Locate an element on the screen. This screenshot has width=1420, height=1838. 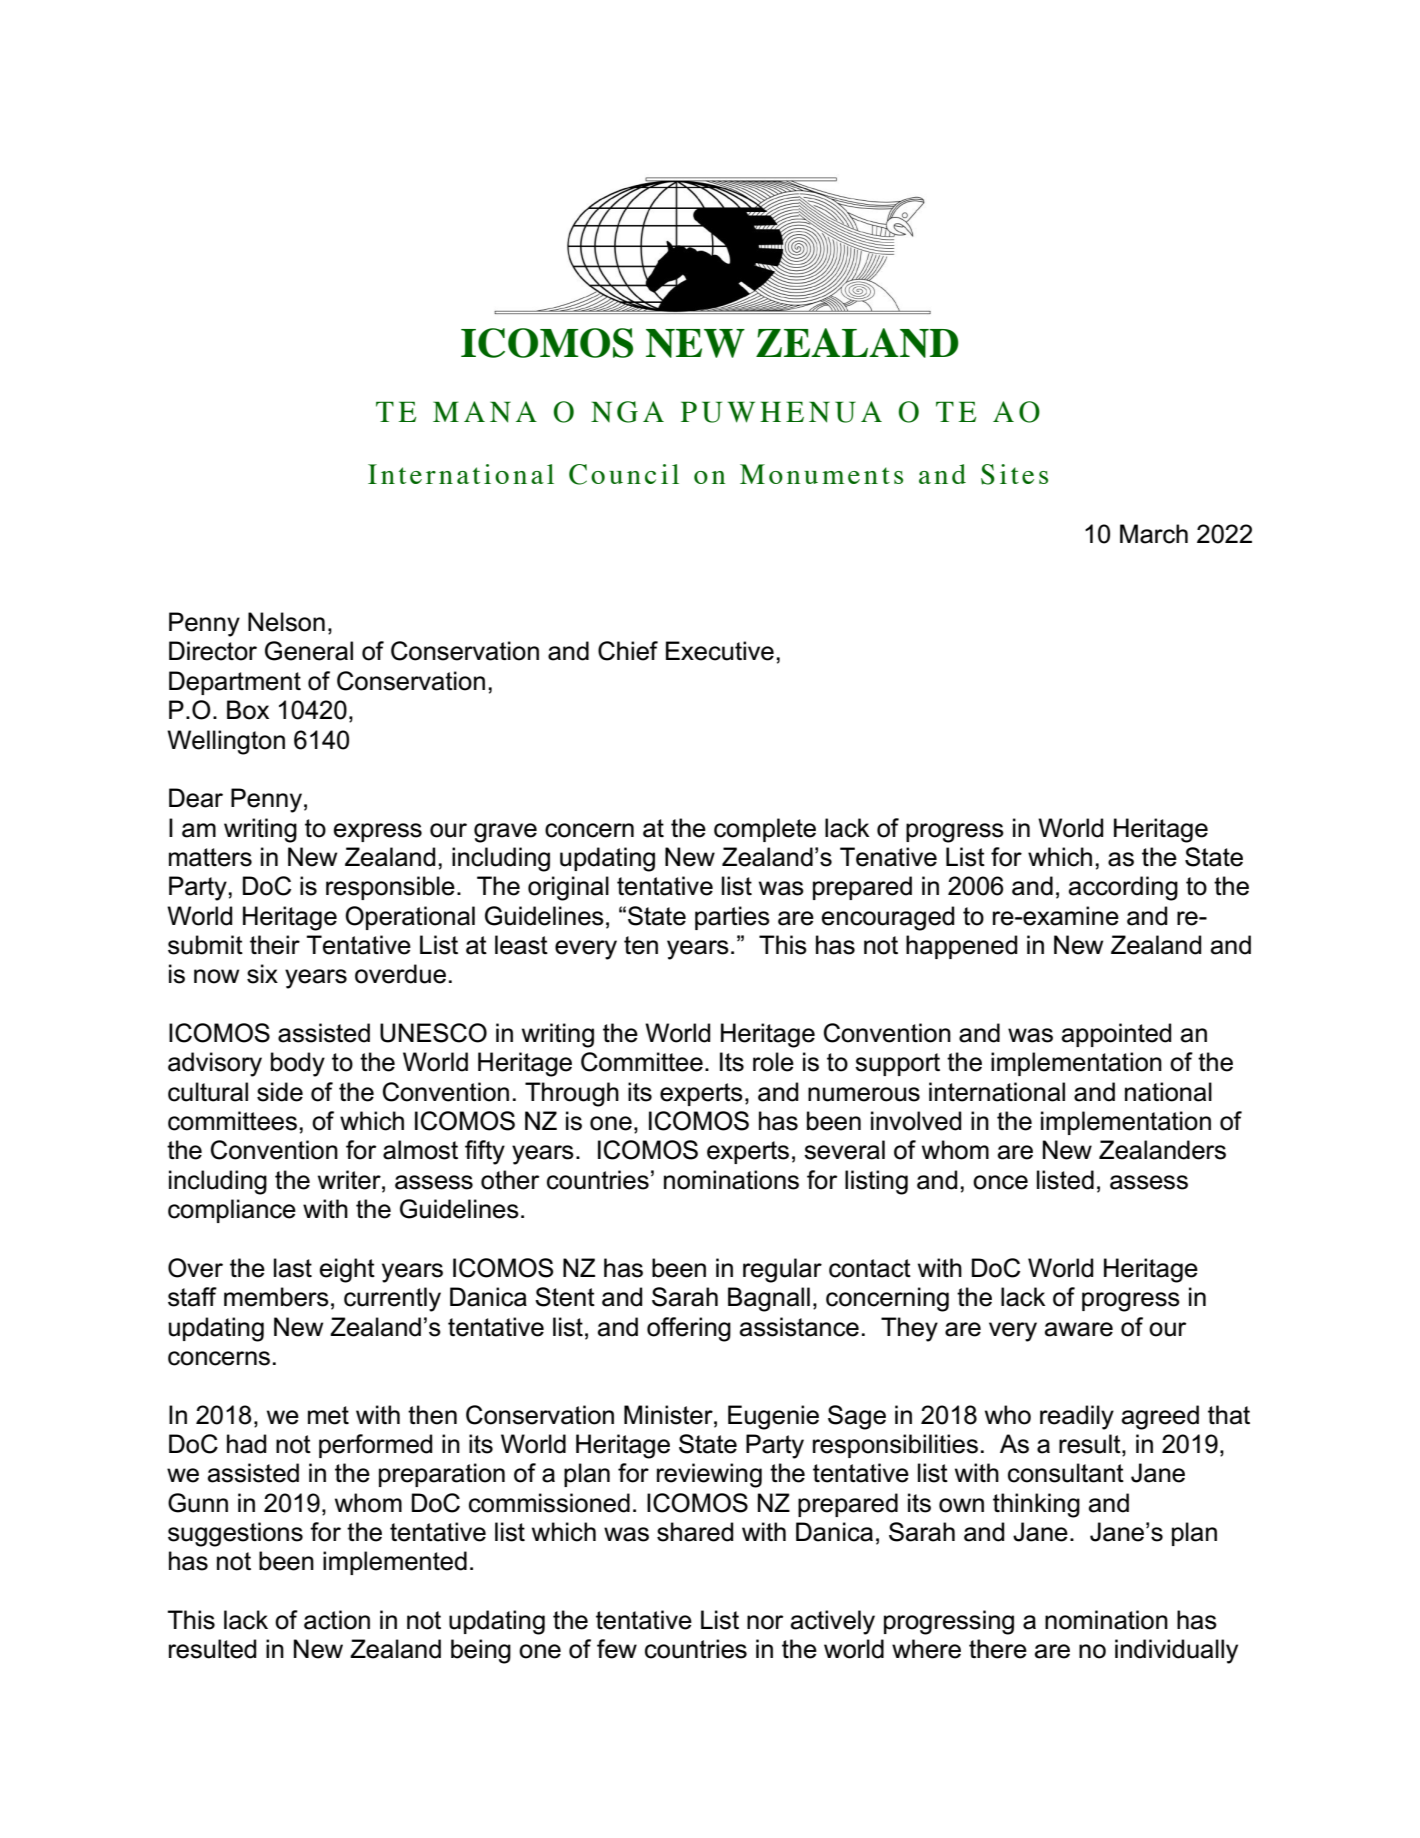
Sites is located at coordinates (1014, 474).
